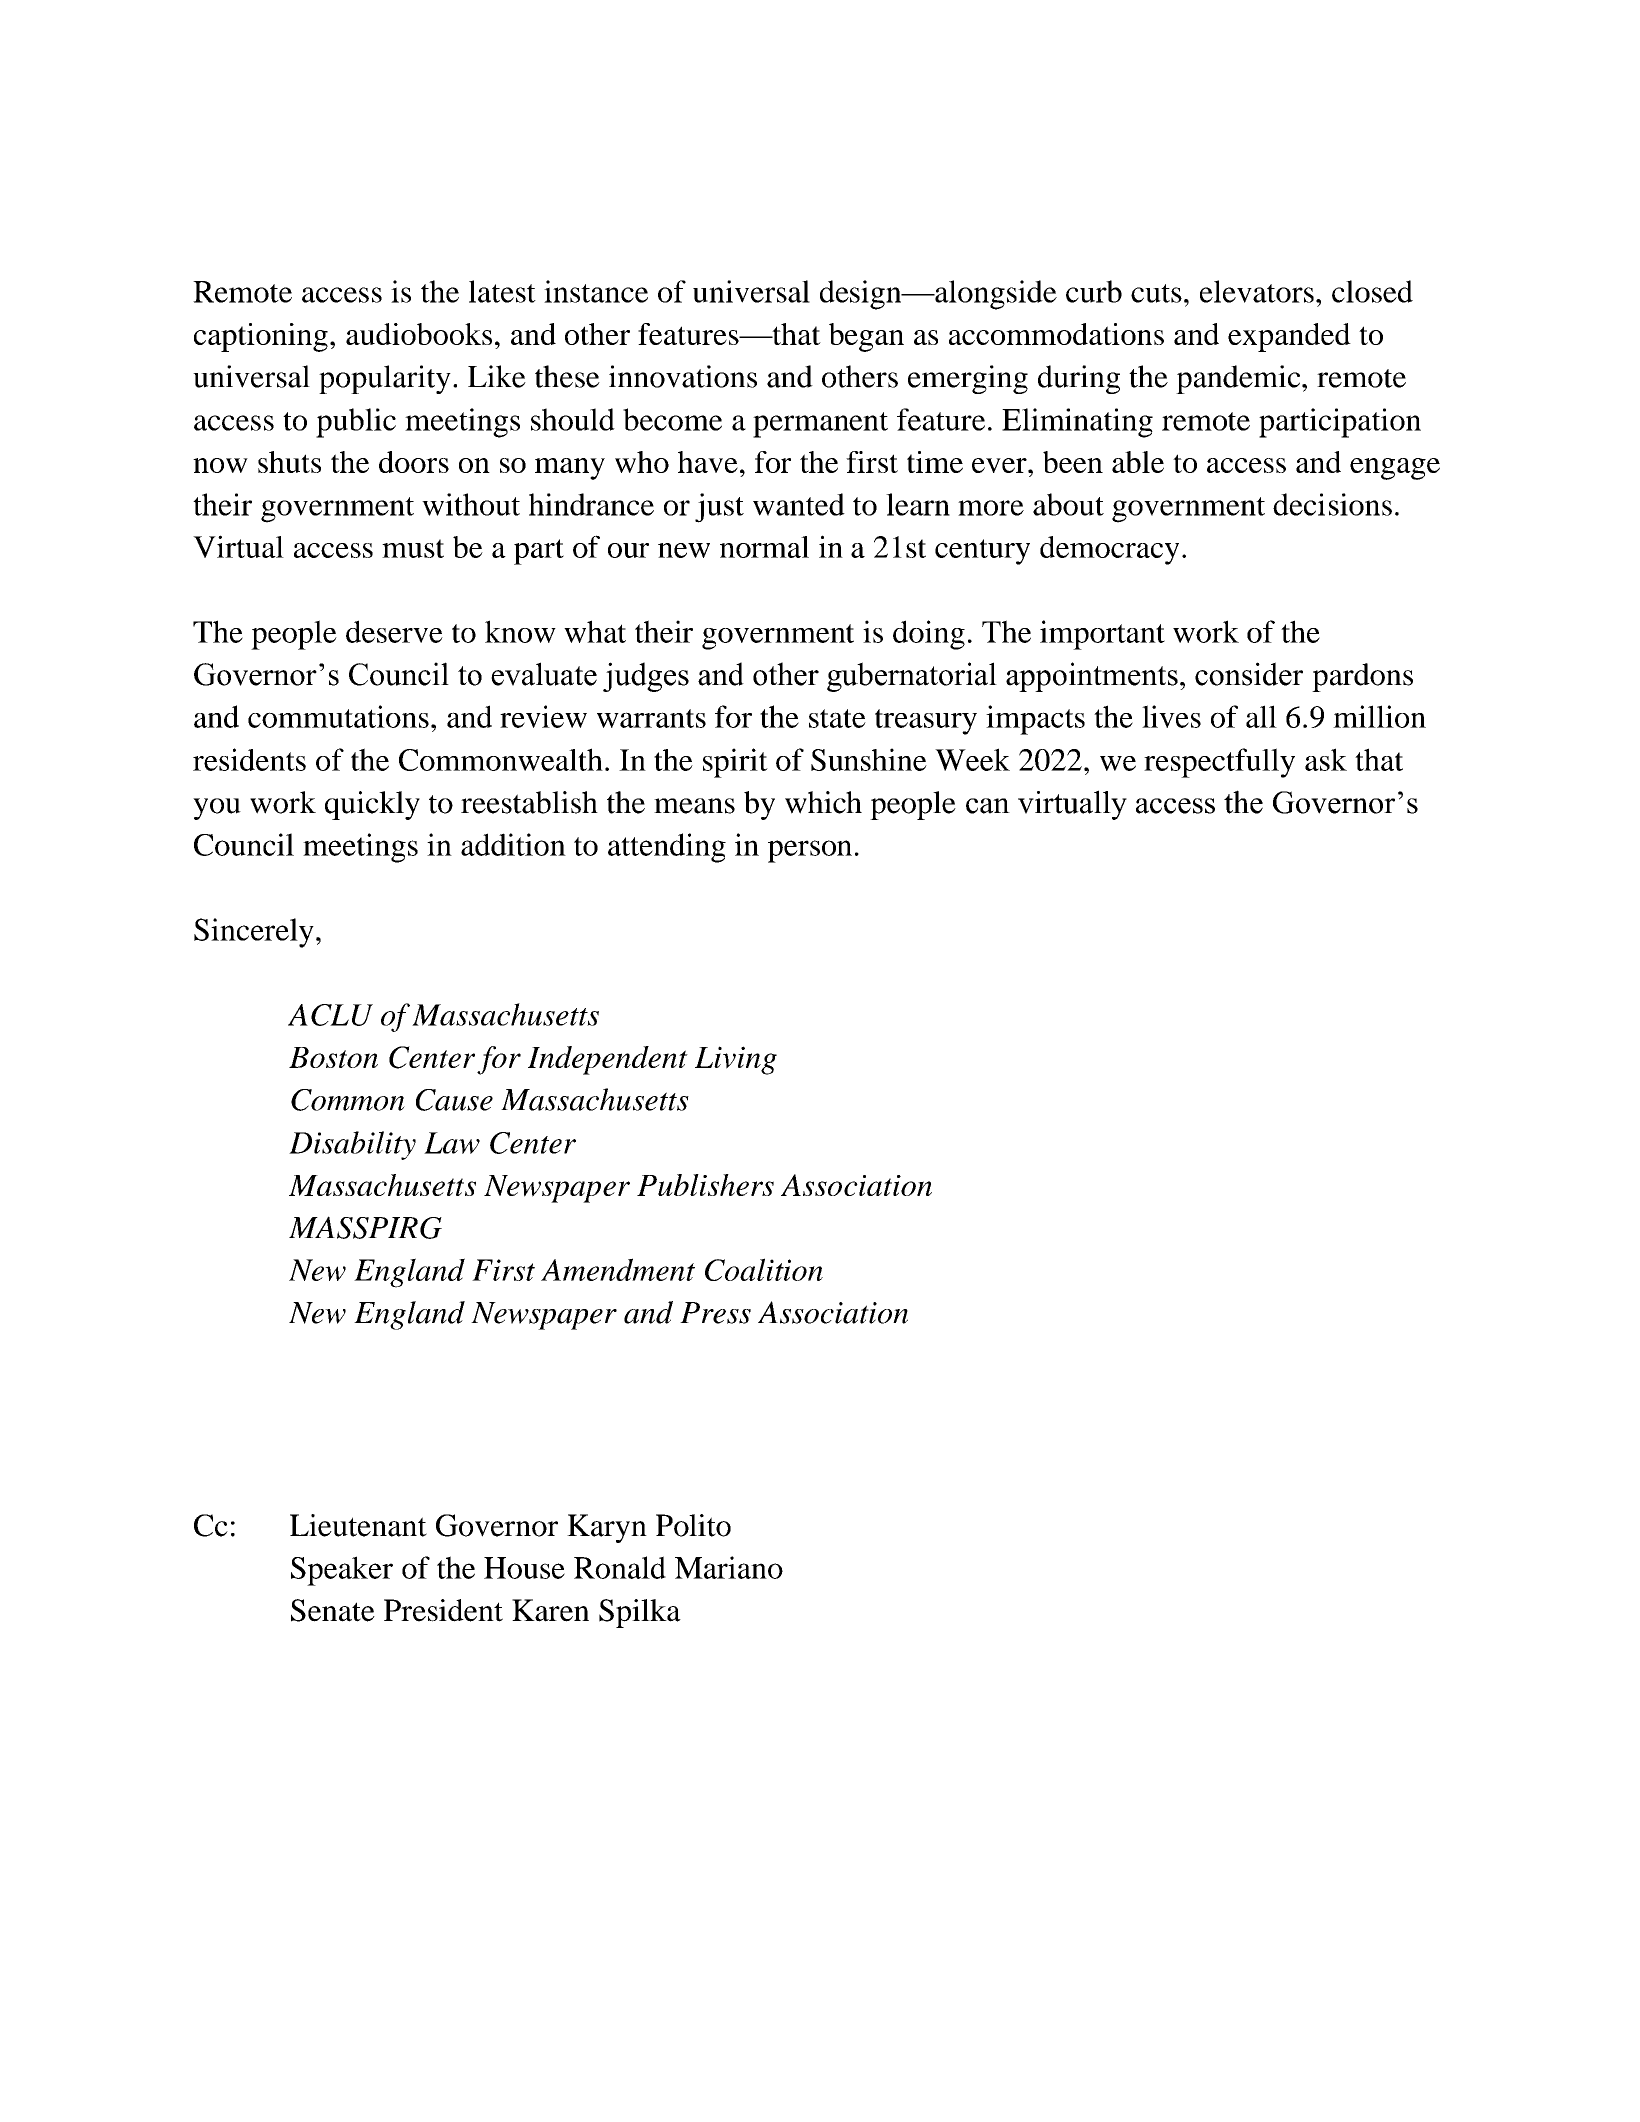 Image resolution: width=1640 pixels, height=2122 pixels. Describe the element at coordinates (764, 1269) in the screenshot. I see `Coalition` at that location.
